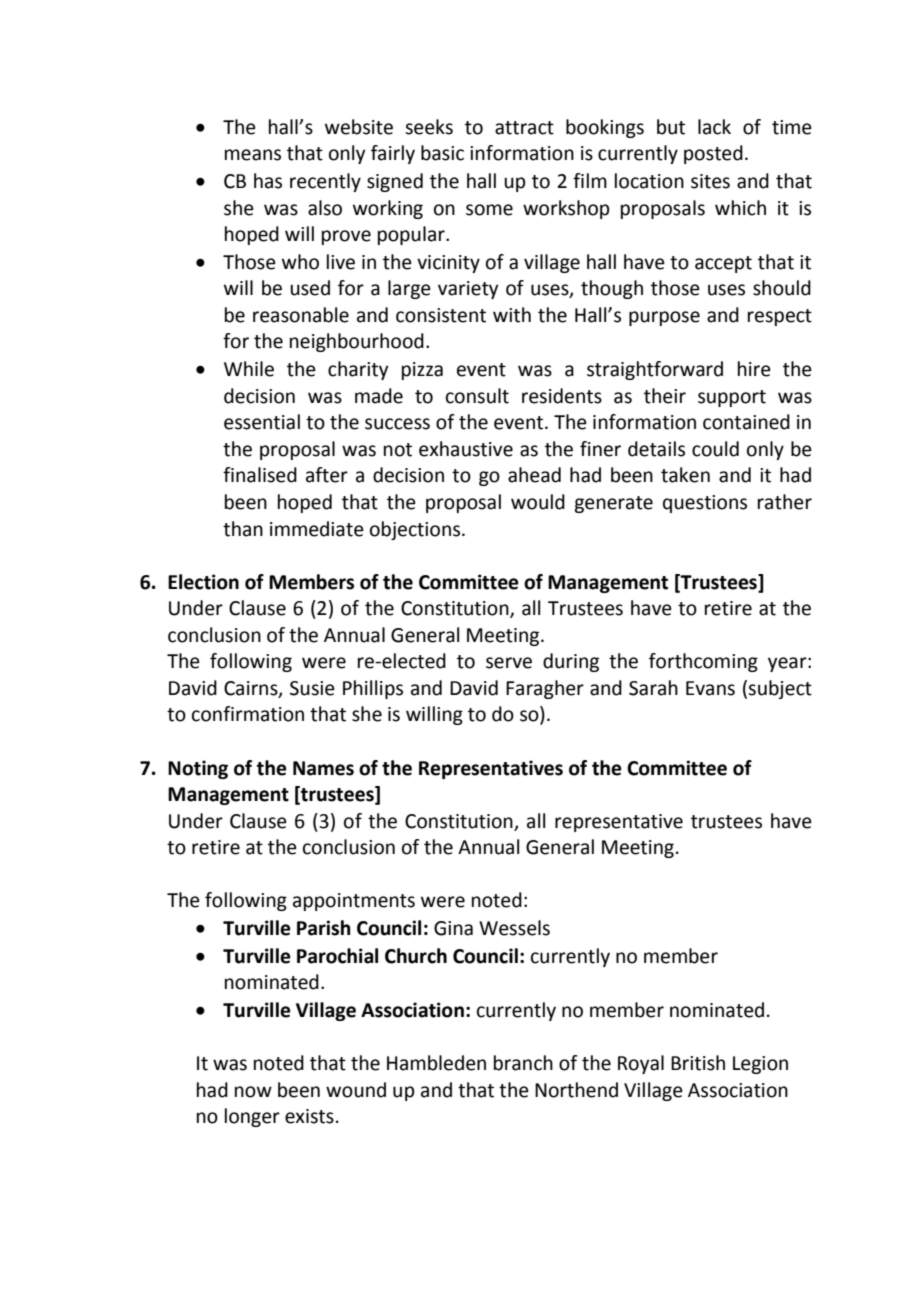  I want to click on now, so click(253, 1092).
